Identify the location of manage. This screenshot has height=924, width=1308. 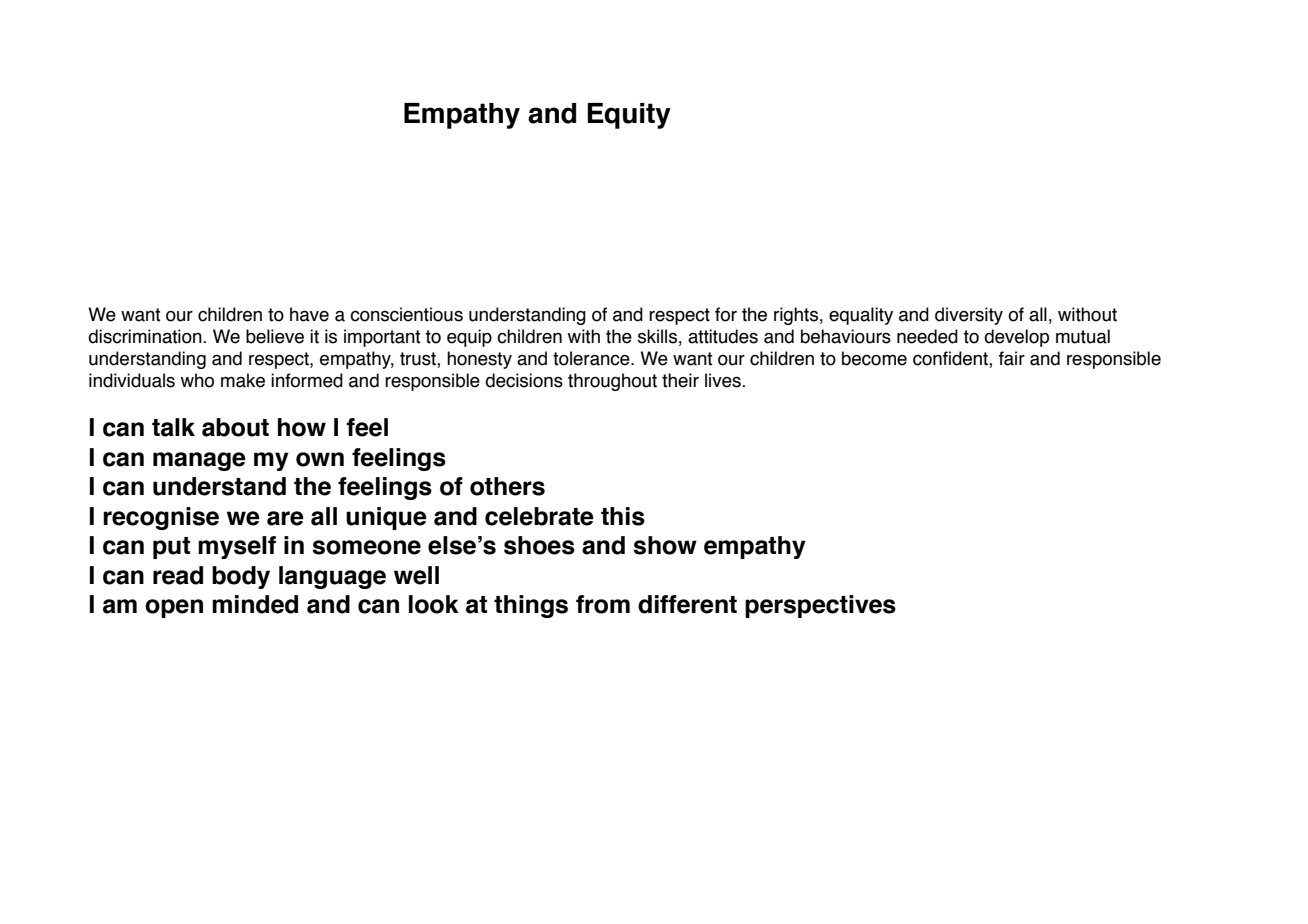
(199, 461).
